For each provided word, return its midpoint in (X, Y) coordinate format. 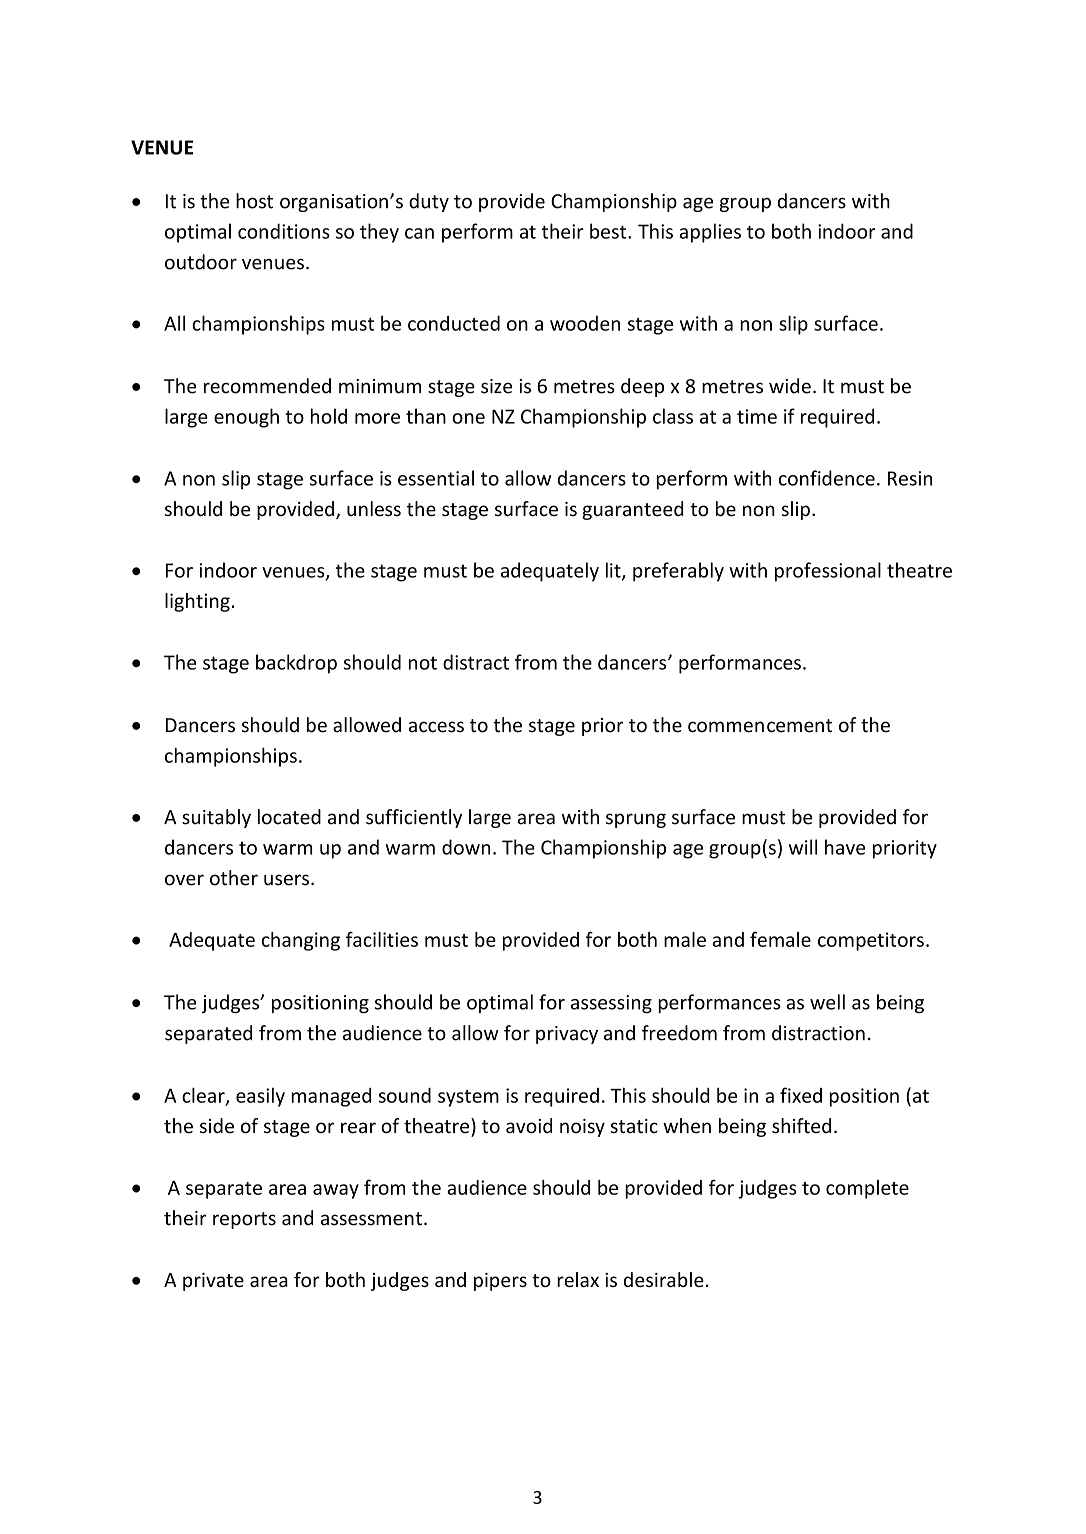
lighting (197, 602)
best (609, 231)
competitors (871, 941)
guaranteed (633, 510)
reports (244, 1220)
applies (710, 233)
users (286, 880)
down (466, 847)
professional (828, 572)
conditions (284, 231)
